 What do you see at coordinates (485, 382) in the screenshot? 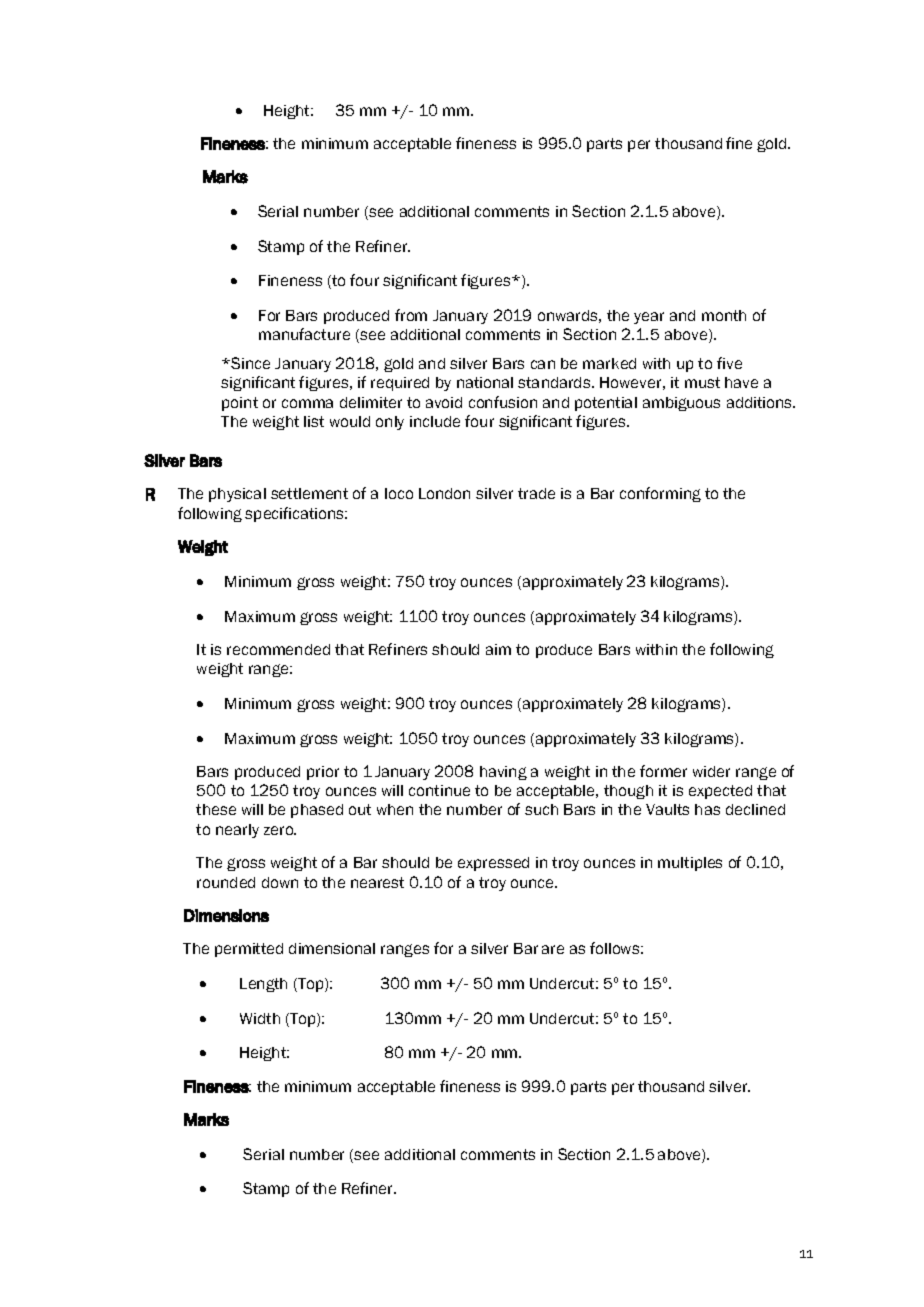
I see `national` at bounding box center [485, 382].
